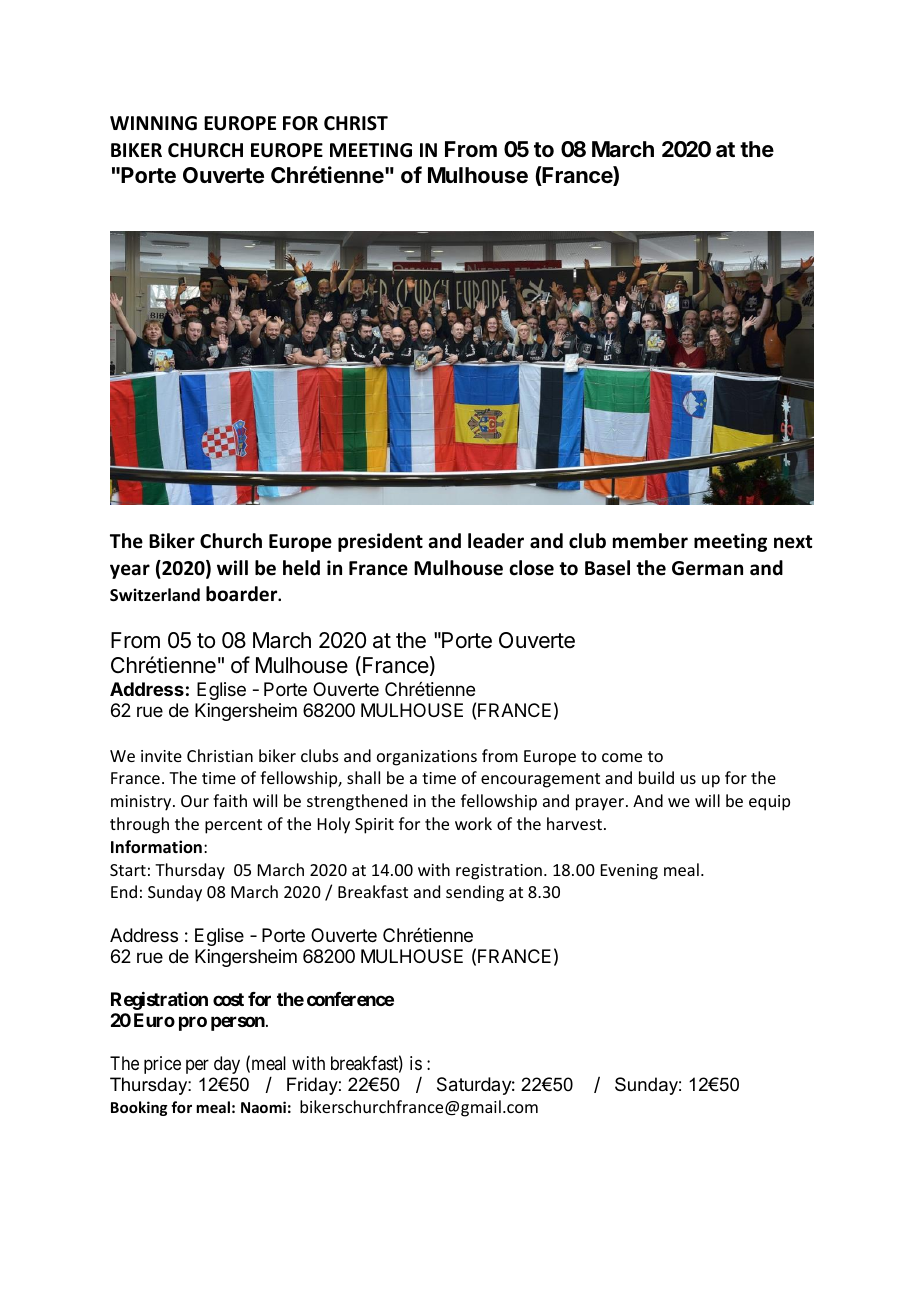 Image resolution: width=924 pixels, height=1308 pixels. Describe the element at coordinates (153, 123) in the screenshot. I see `WINNING` at that location.
